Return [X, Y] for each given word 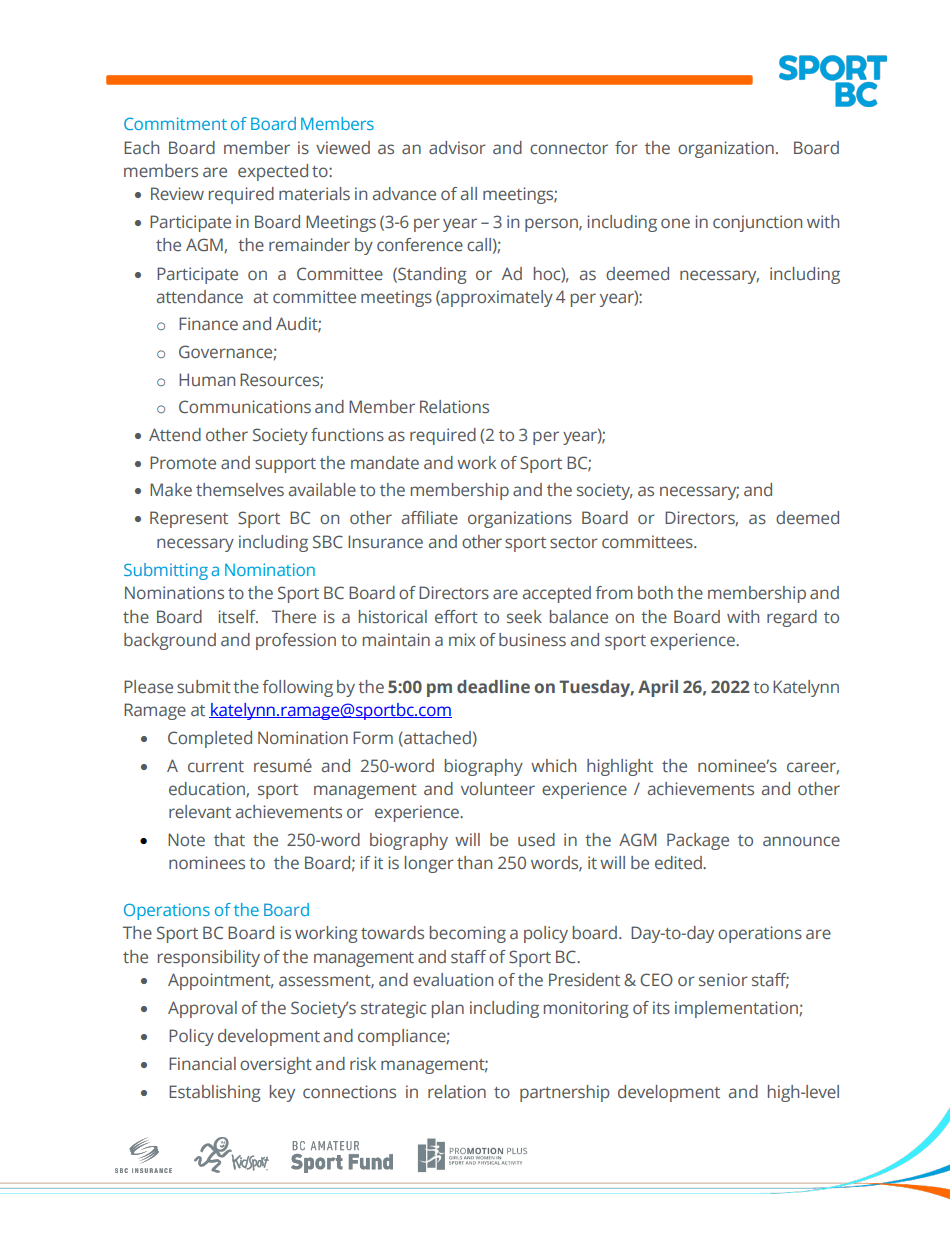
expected [273, 172]
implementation [737, 1009]
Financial [202, 1063]
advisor [457, 147]
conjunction [757, 223]
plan [448, 1009]
